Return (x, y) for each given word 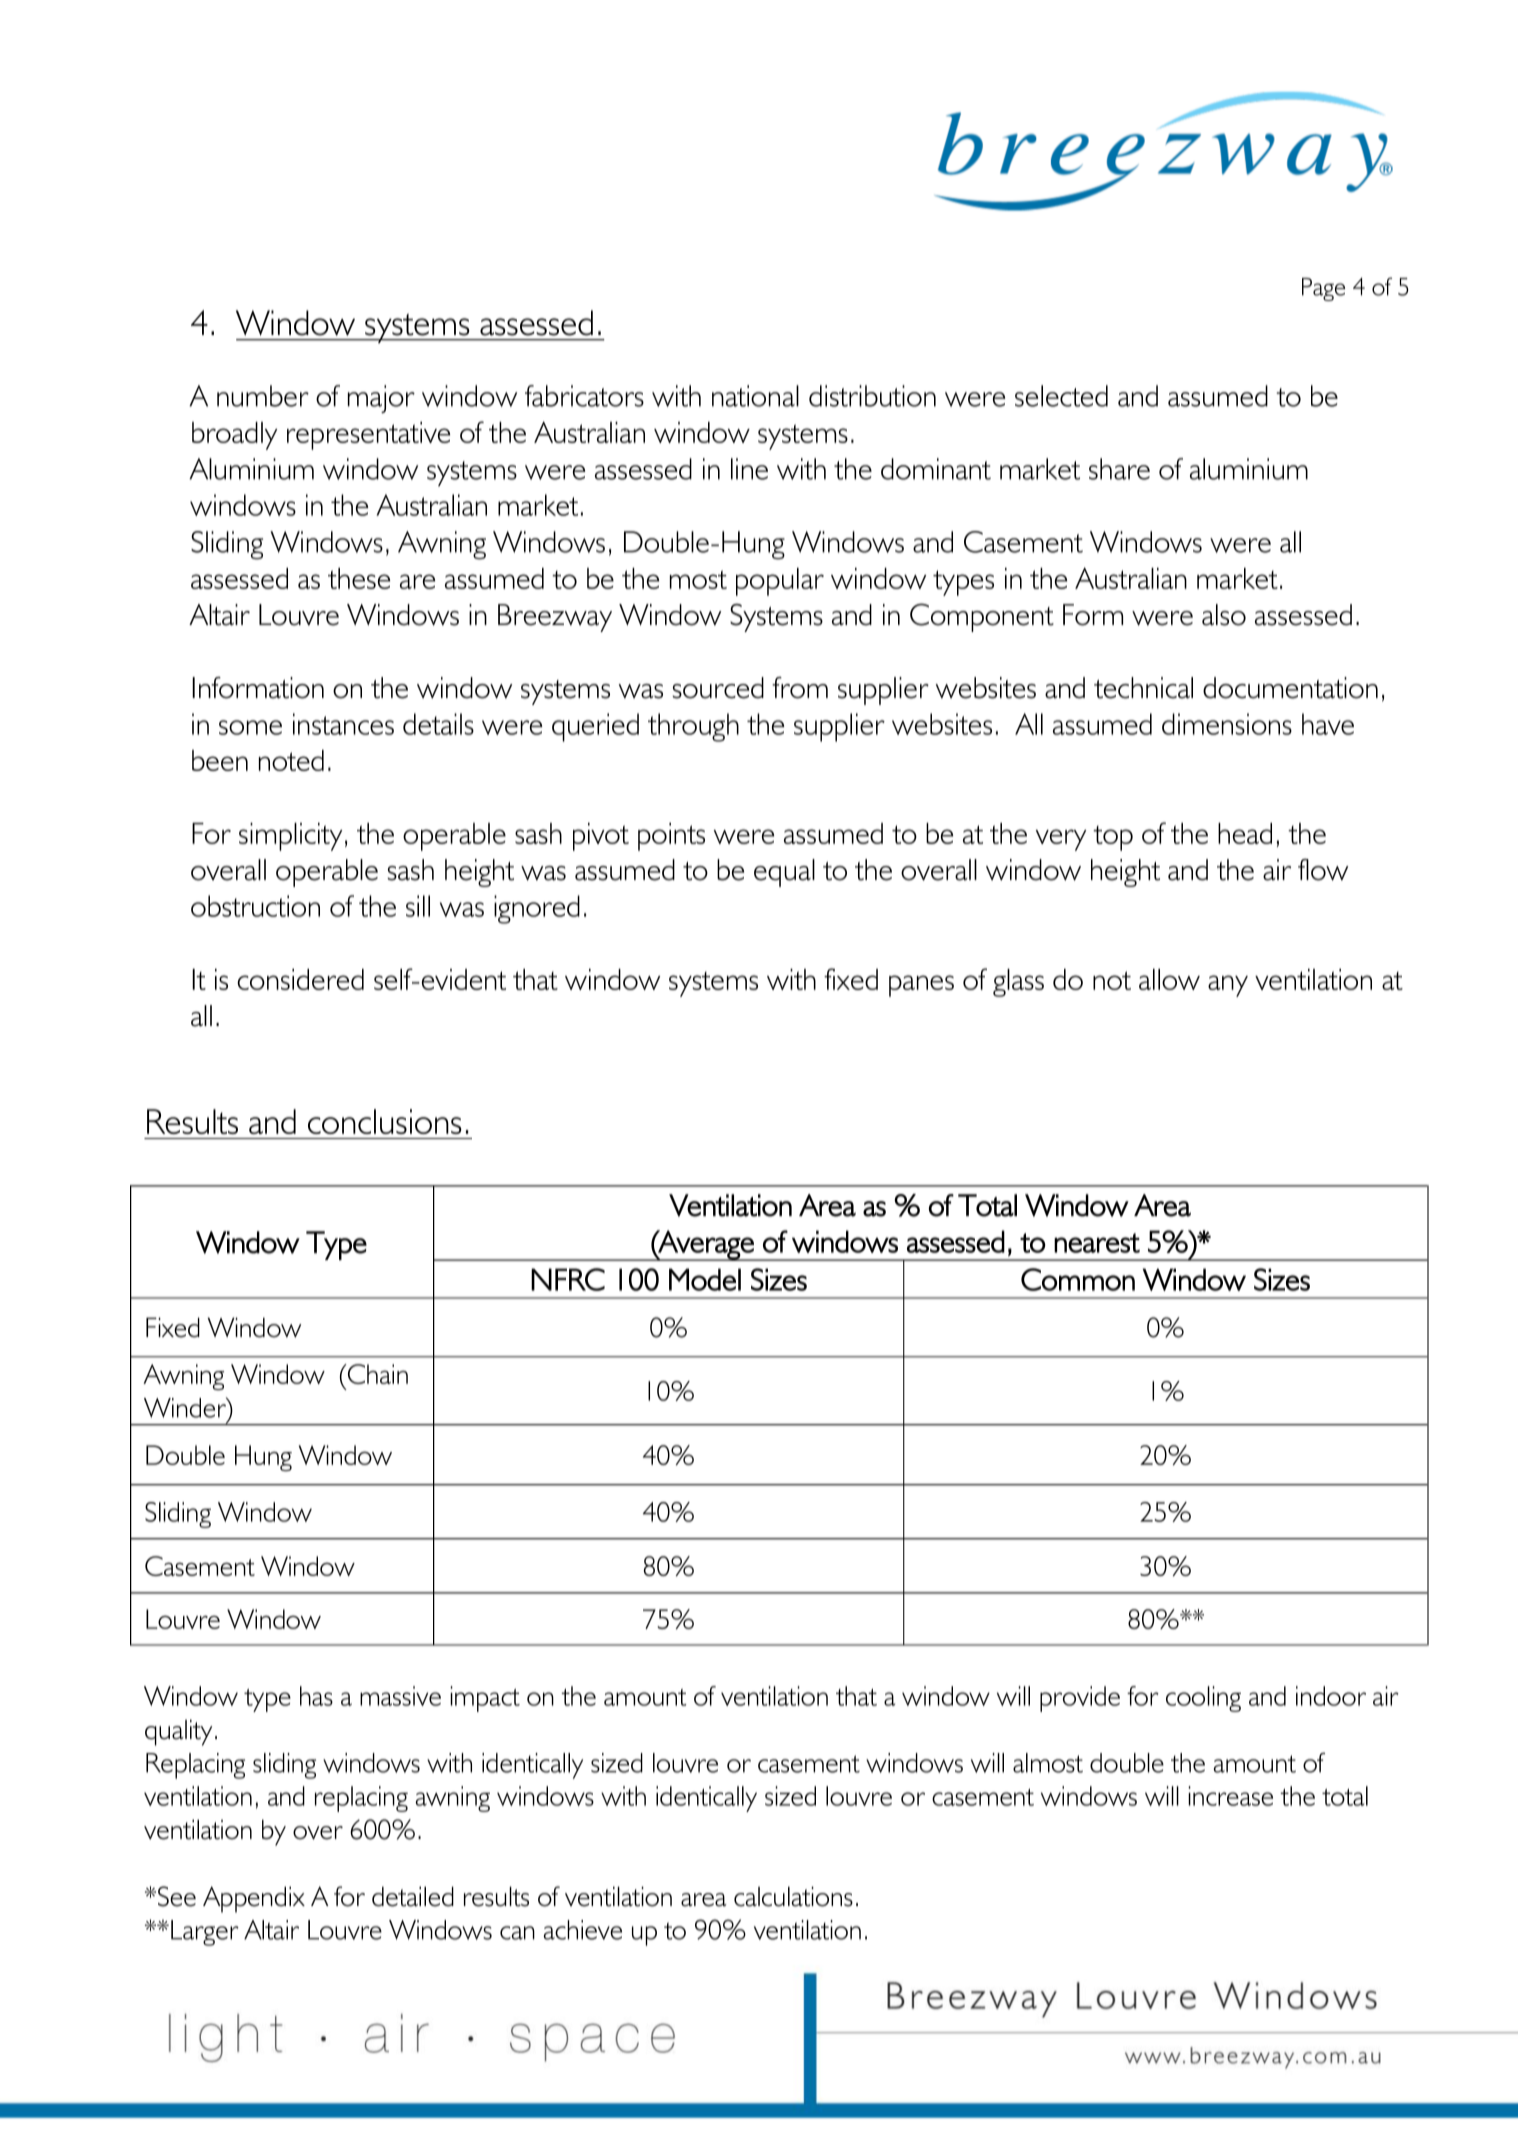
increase (1230, 1796)
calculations (793, 1896)
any (1228, 986)
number (263, 396)
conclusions (385, 1121)
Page (1323, 289)
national (755, 396)
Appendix (254, 1899)
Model (705, 1279)
